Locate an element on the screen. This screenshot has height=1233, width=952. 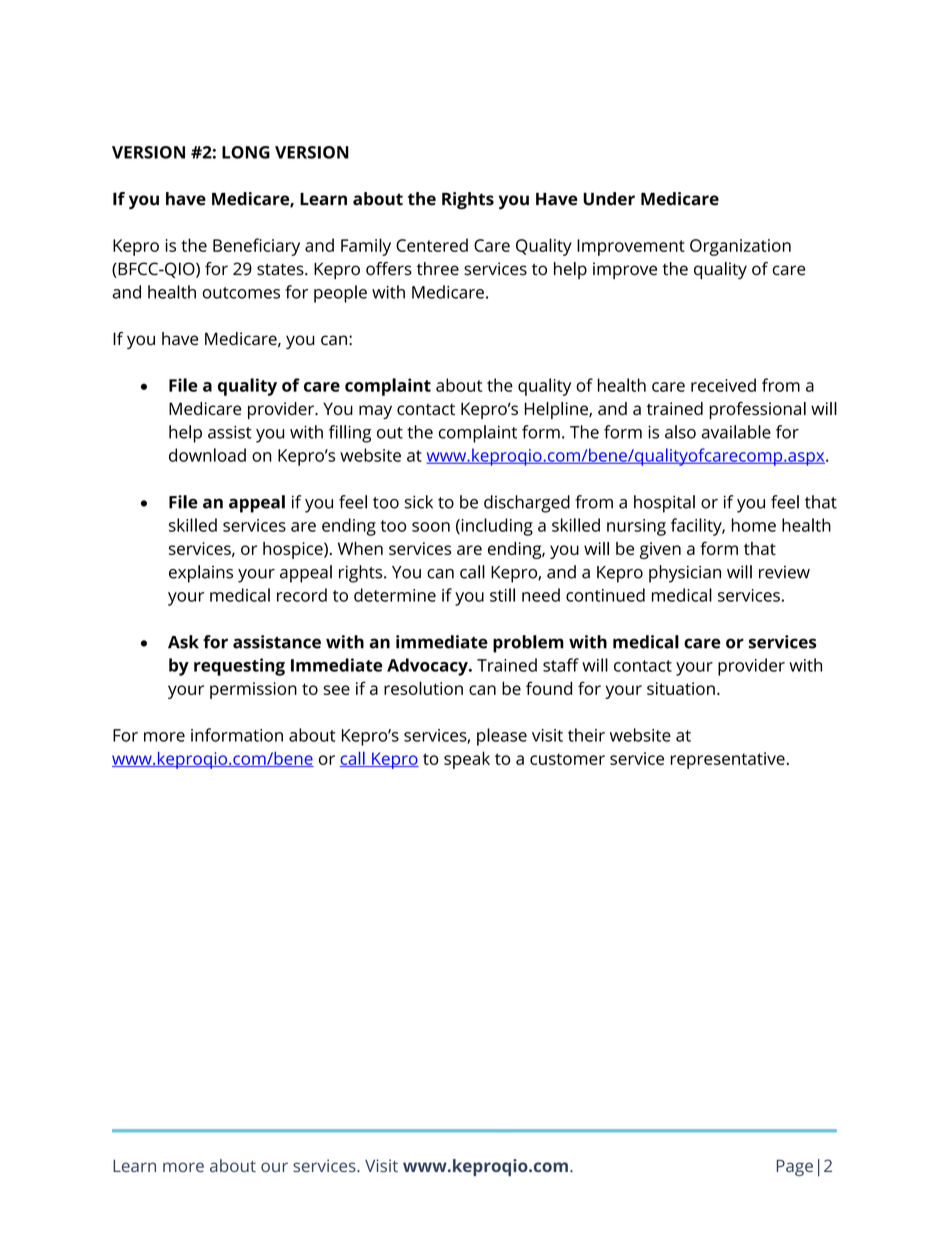
physician is located at coordinates (685, 574).
